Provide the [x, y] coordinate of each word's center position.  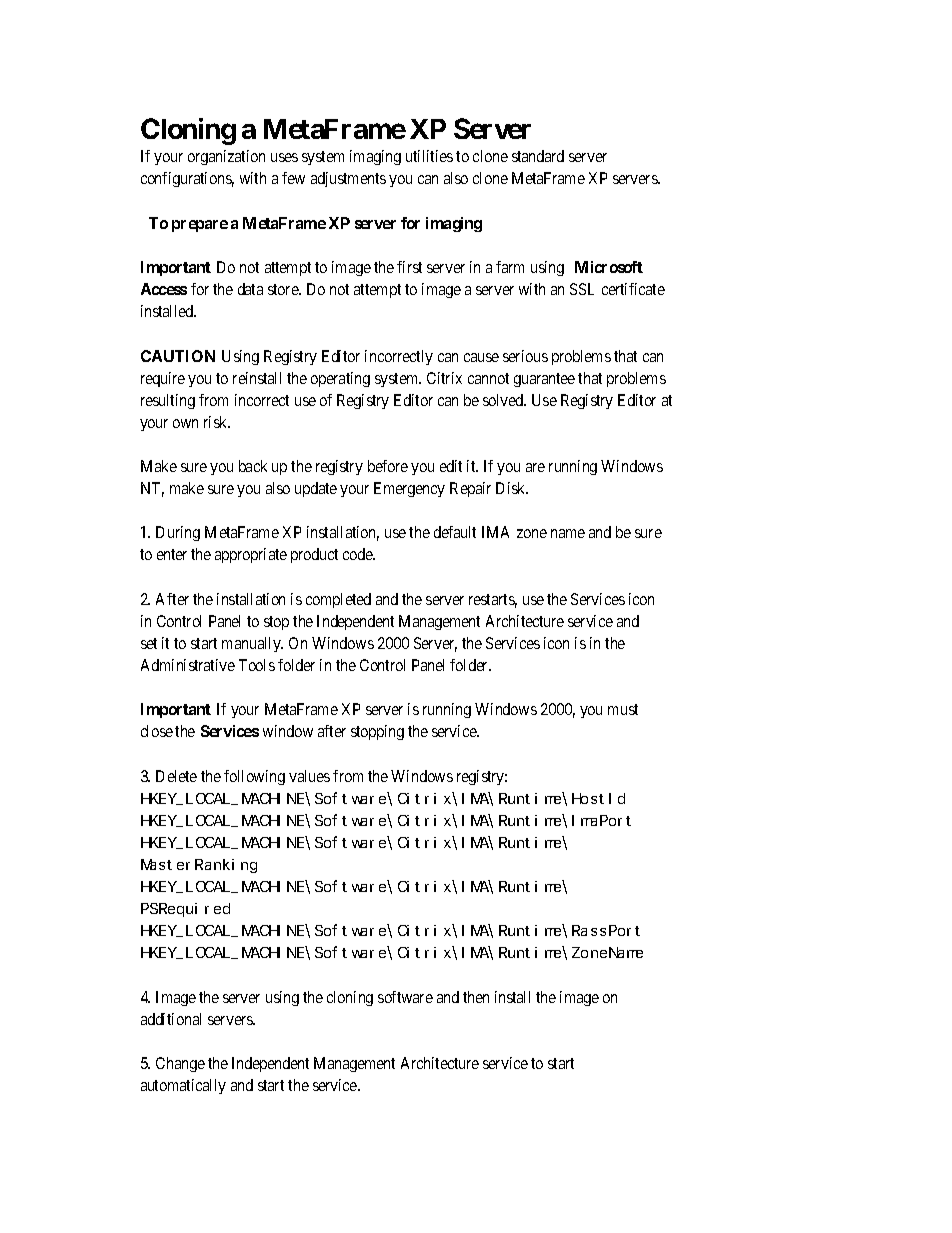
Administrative [188, 665]
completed [338, 600]
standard [538, 156]
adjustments [348, 179]
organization [226, 157]
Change [180, 1064]
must [623, 709]
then [476, 997]
